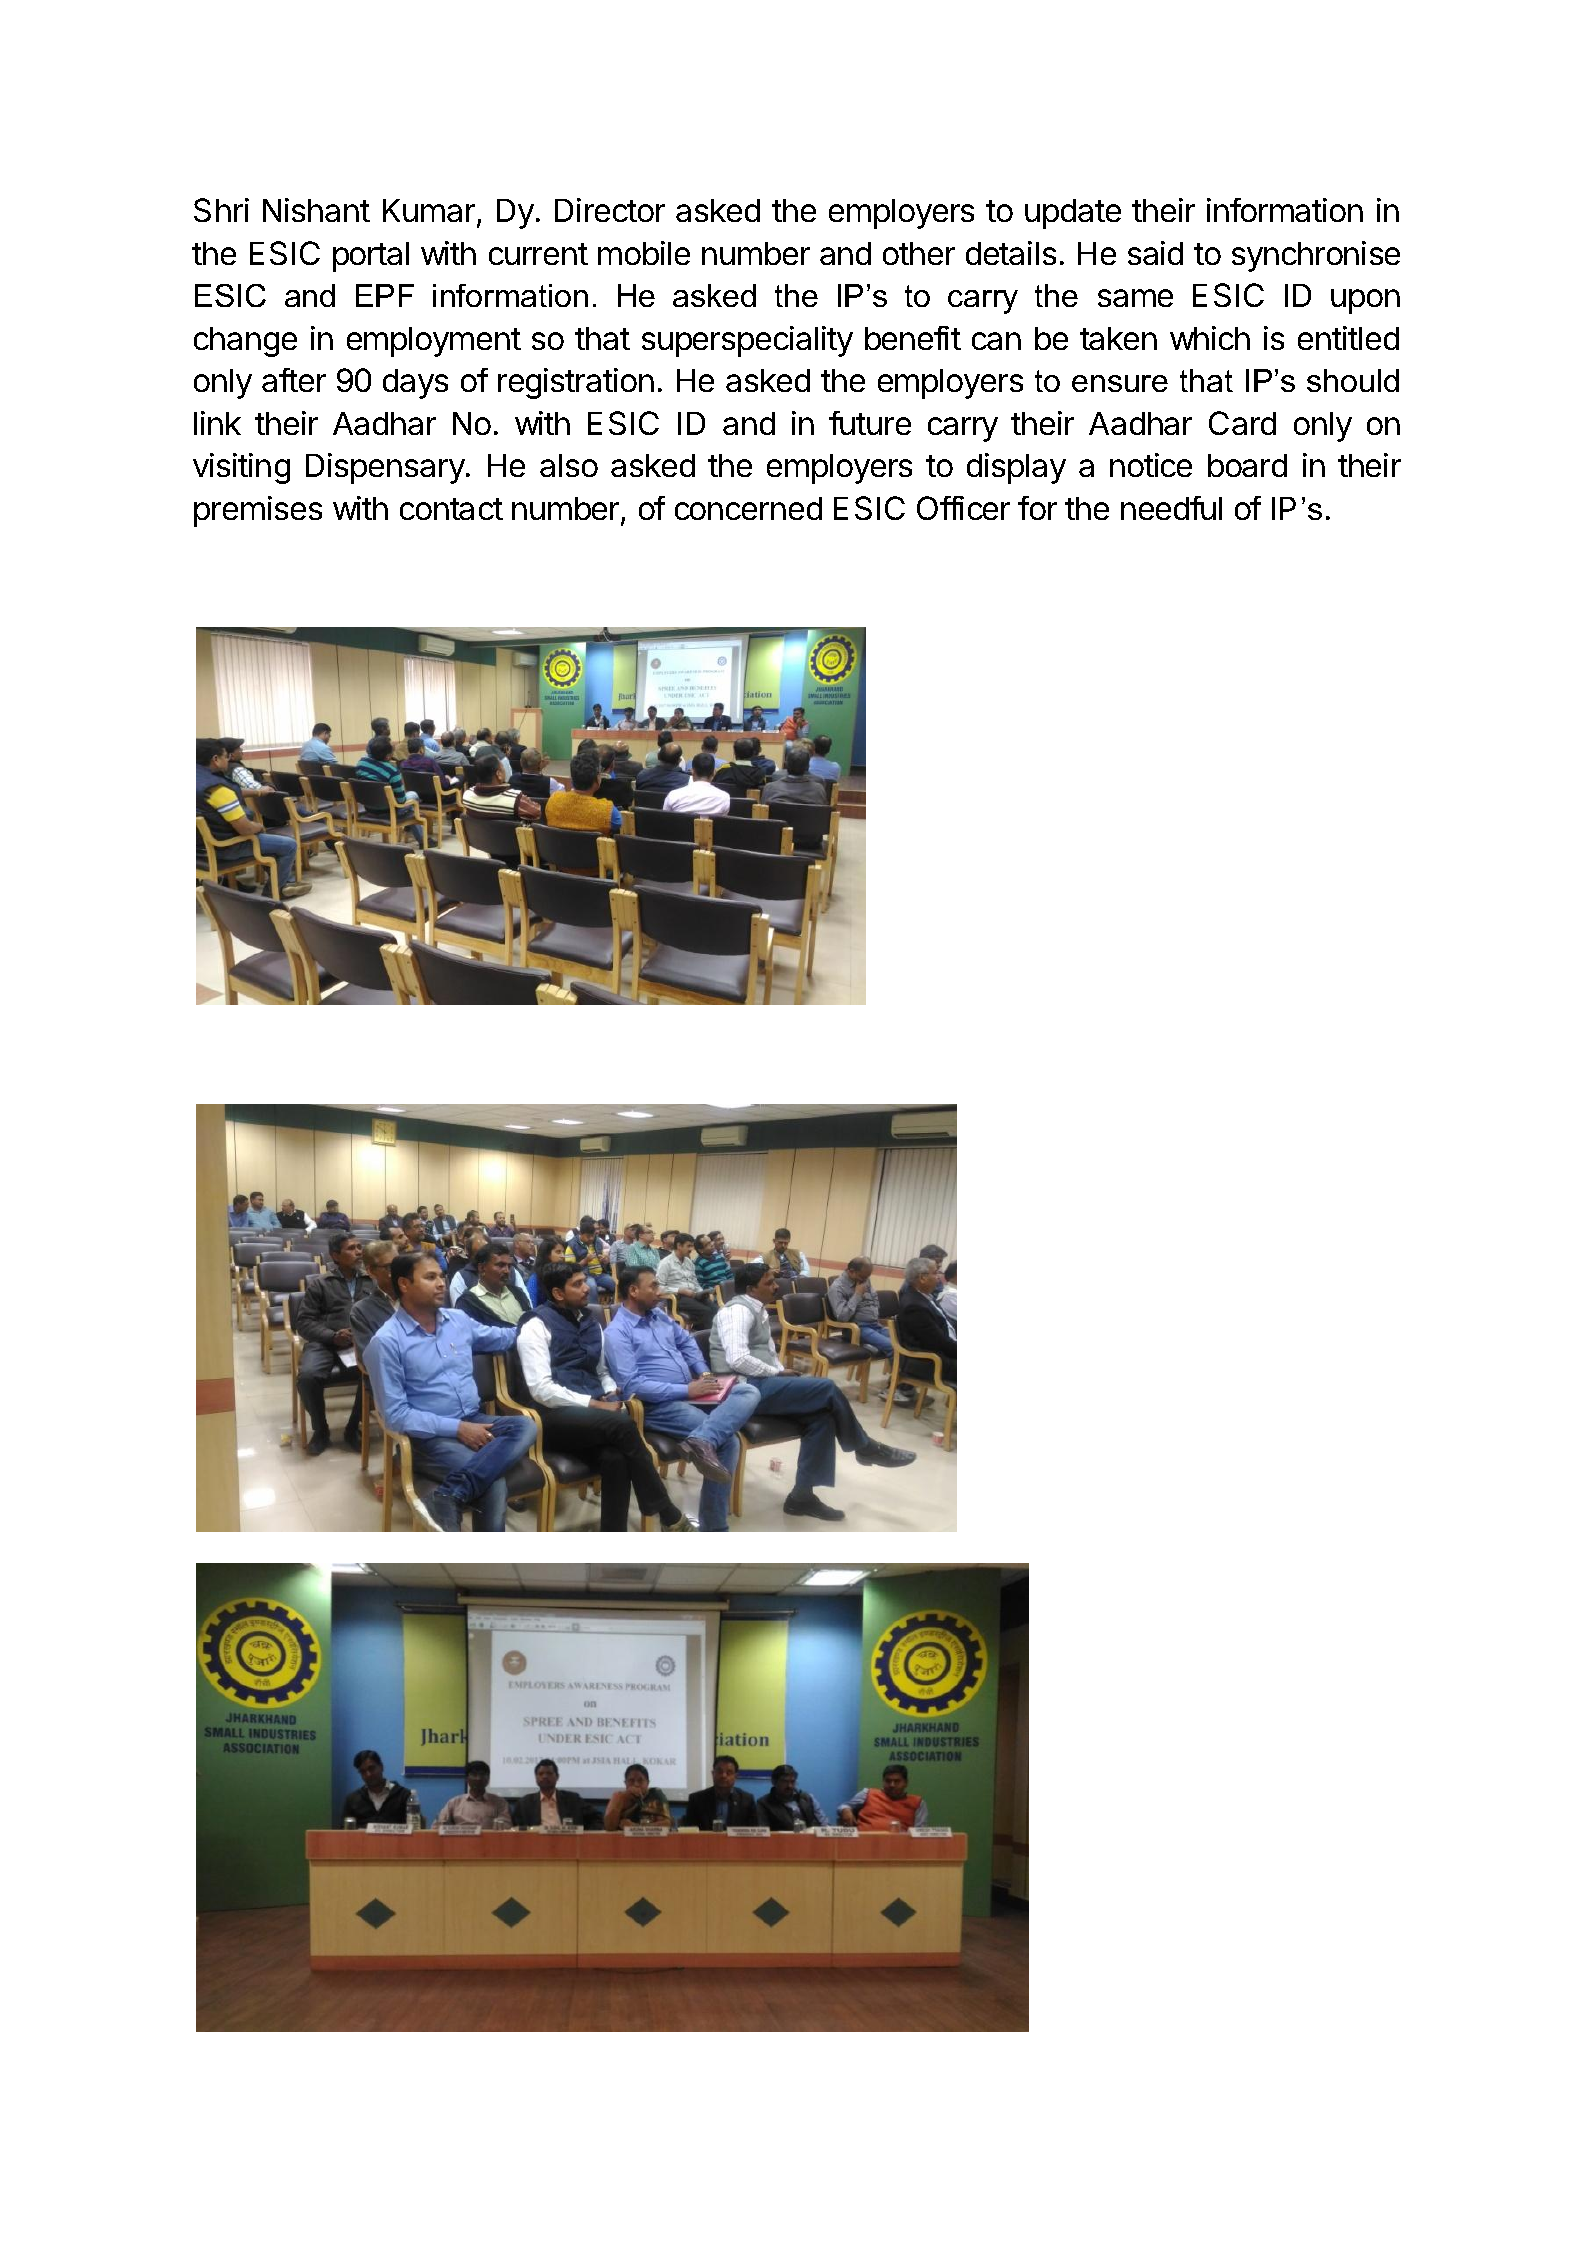 This image has height=2255, width=1594. What do you see at coordinates (610, 210) in the image?
I see `Director` at bounding box center [610, 210].
